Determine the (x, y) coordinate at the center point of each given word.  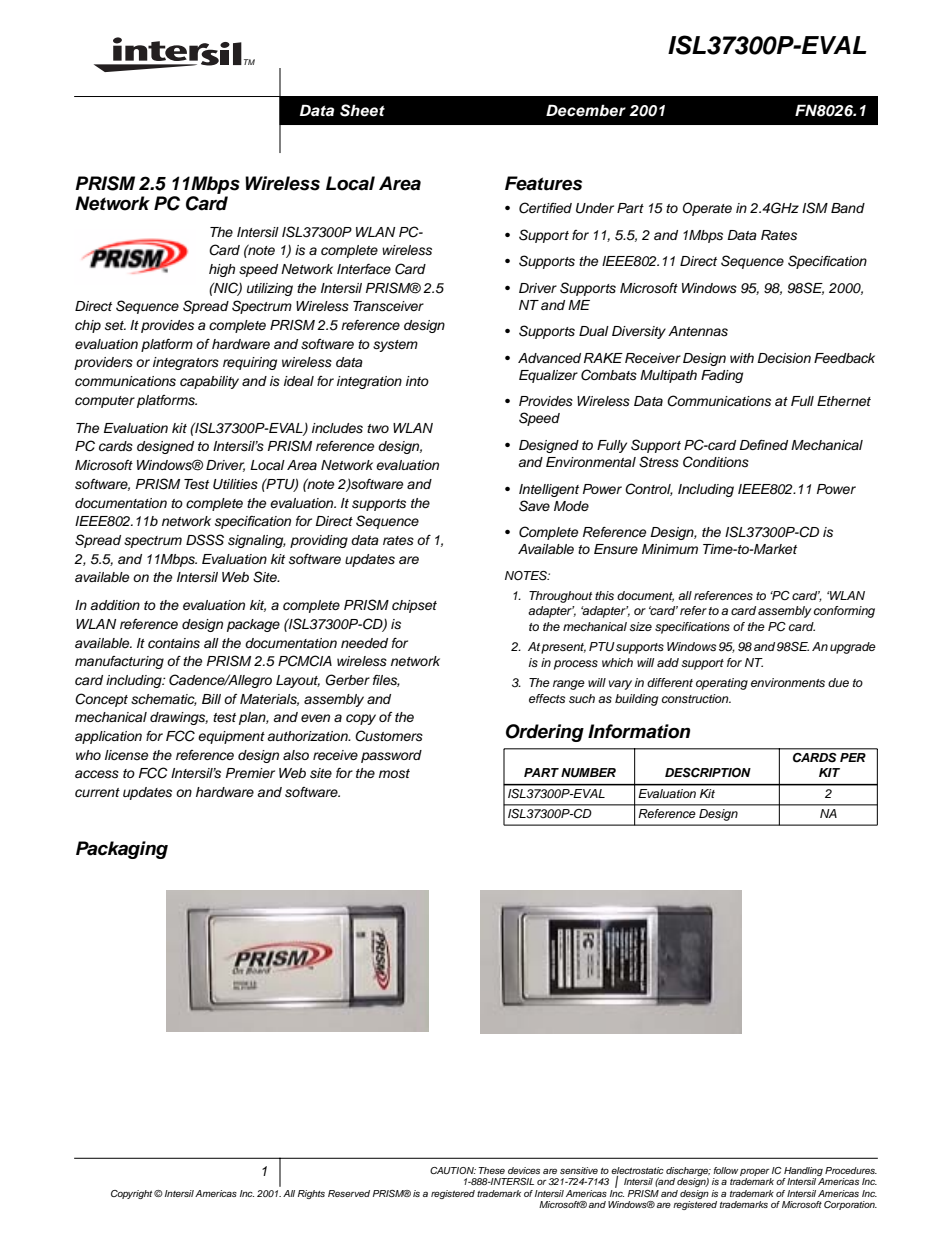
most (394, 774)
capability (209, 382)
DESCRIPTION (708, 773)
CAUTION (453, 1170)
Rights (311, 1194)
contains (174, 643)
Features (543, 183)
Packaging (122, 850)
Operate (707, 209)
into (417, 381)
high (222, 270)
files (386, 681)
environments (788, 682)
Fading (722, 376)
